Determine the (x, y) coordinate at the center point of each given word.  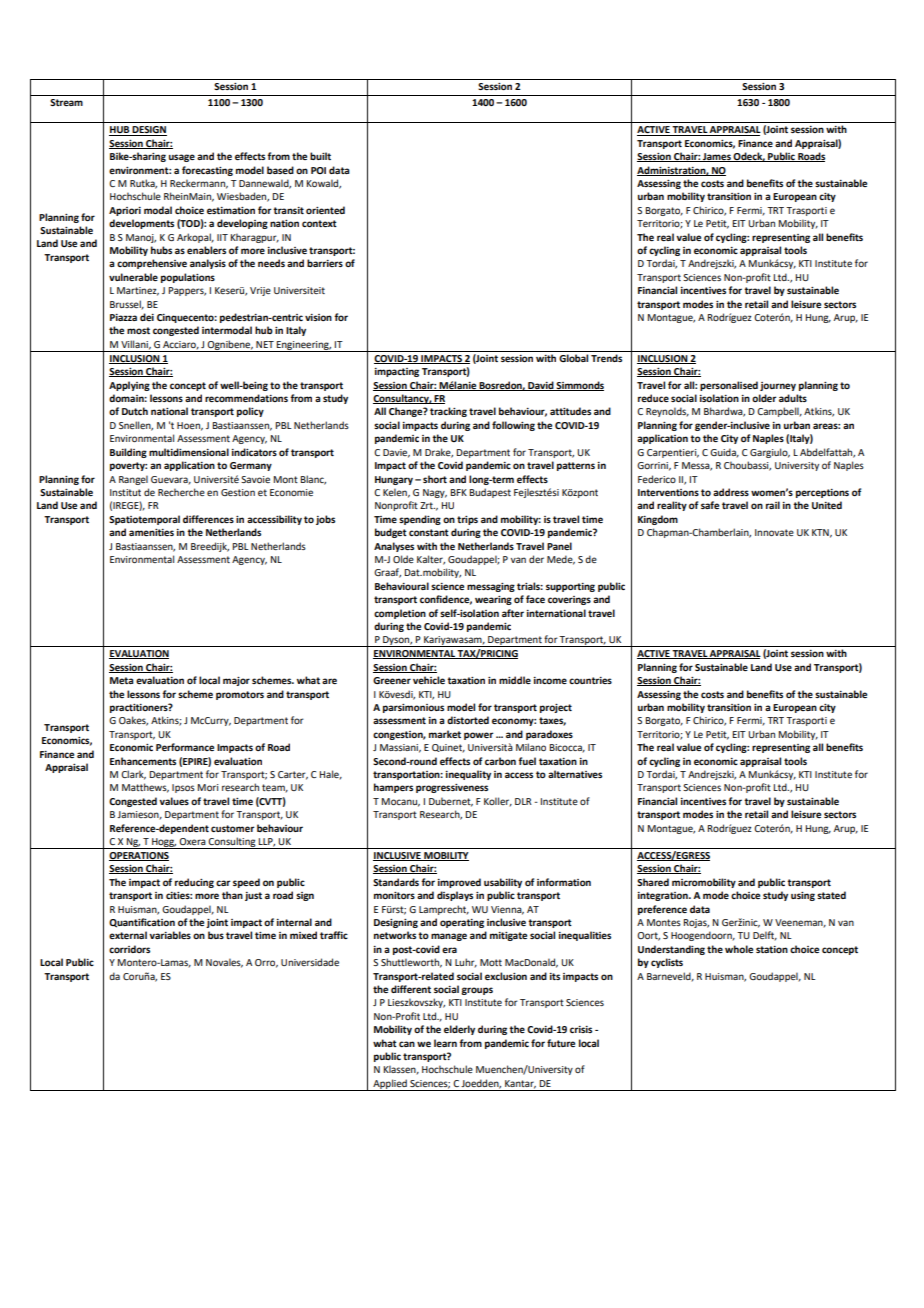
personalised (729, 386)
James (717, 157)
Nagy (435, 493)
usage (182, 158)
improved (459, 883)
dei (147, 317)
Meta (122, 680)
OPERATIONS (139, 856)
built (320, 156)
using (803, 896)
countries (590, 680)
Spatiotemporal (144, 520)
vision (318, 317)
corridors (129, 949)
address (731, 492)
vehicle (429, 680)
